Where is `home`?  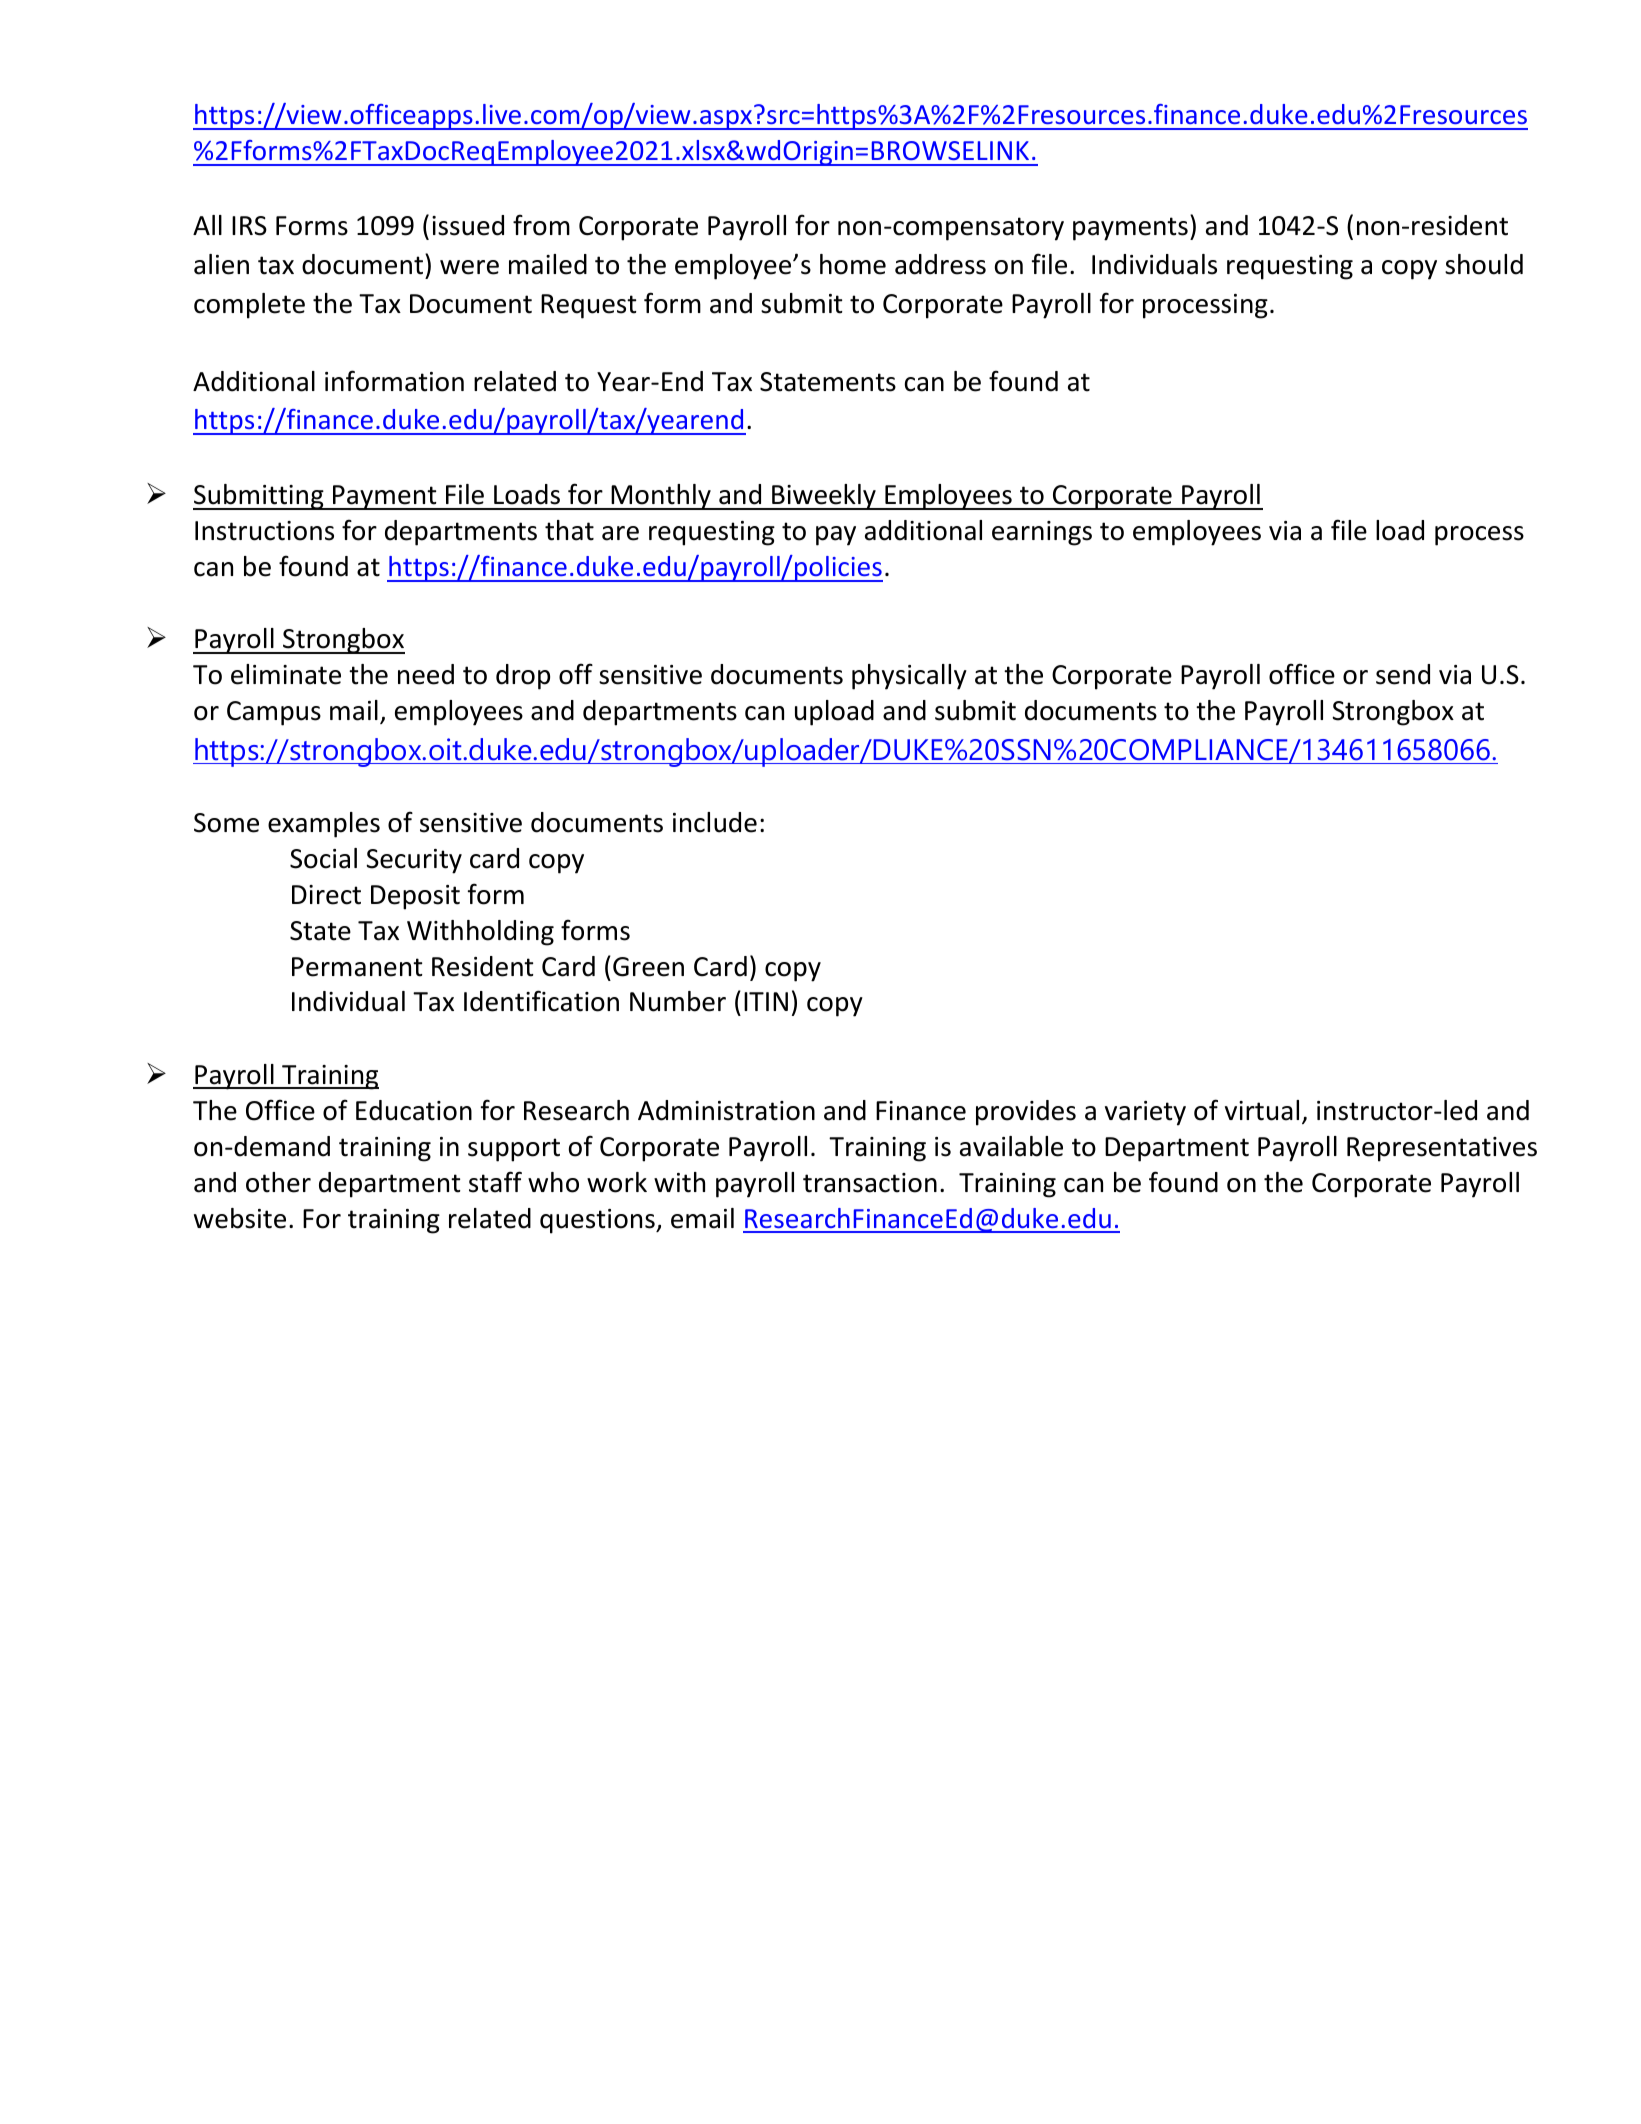 home is located at coordinates (853, 264).
